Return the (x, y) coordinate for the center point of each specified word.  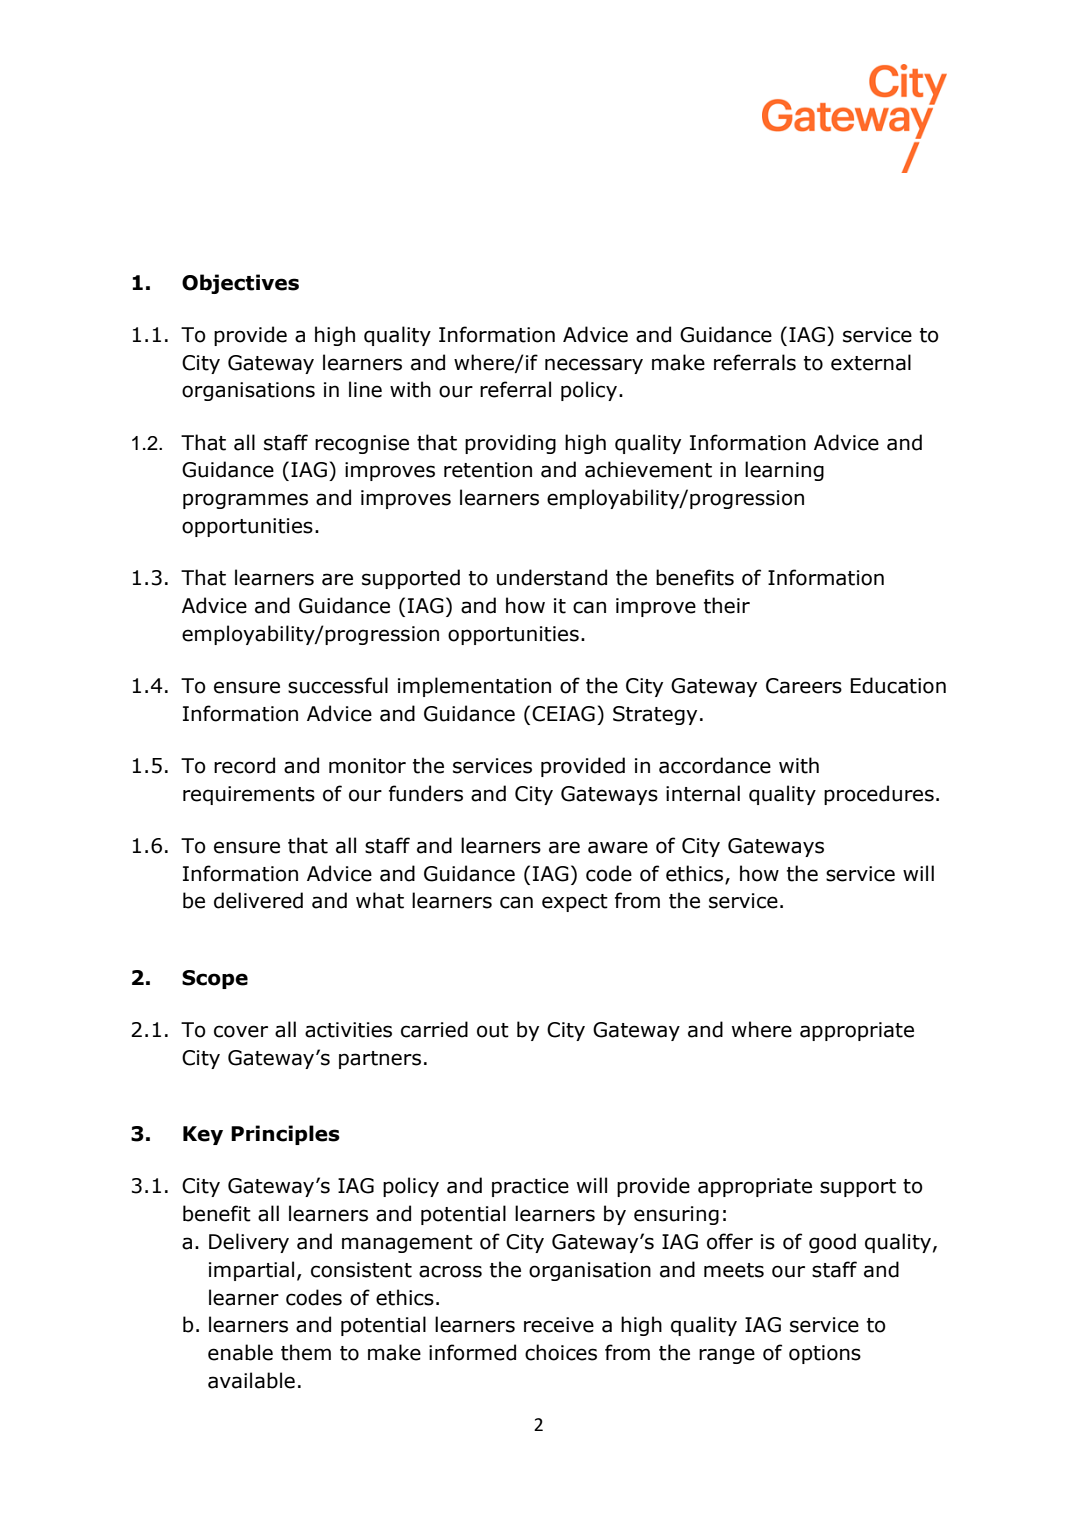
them (306, 1352)
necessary (594, 366)
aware (618, 847)
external (871, 362)
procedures (879, 795)
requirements (249, 795)
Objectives (240, 284)
